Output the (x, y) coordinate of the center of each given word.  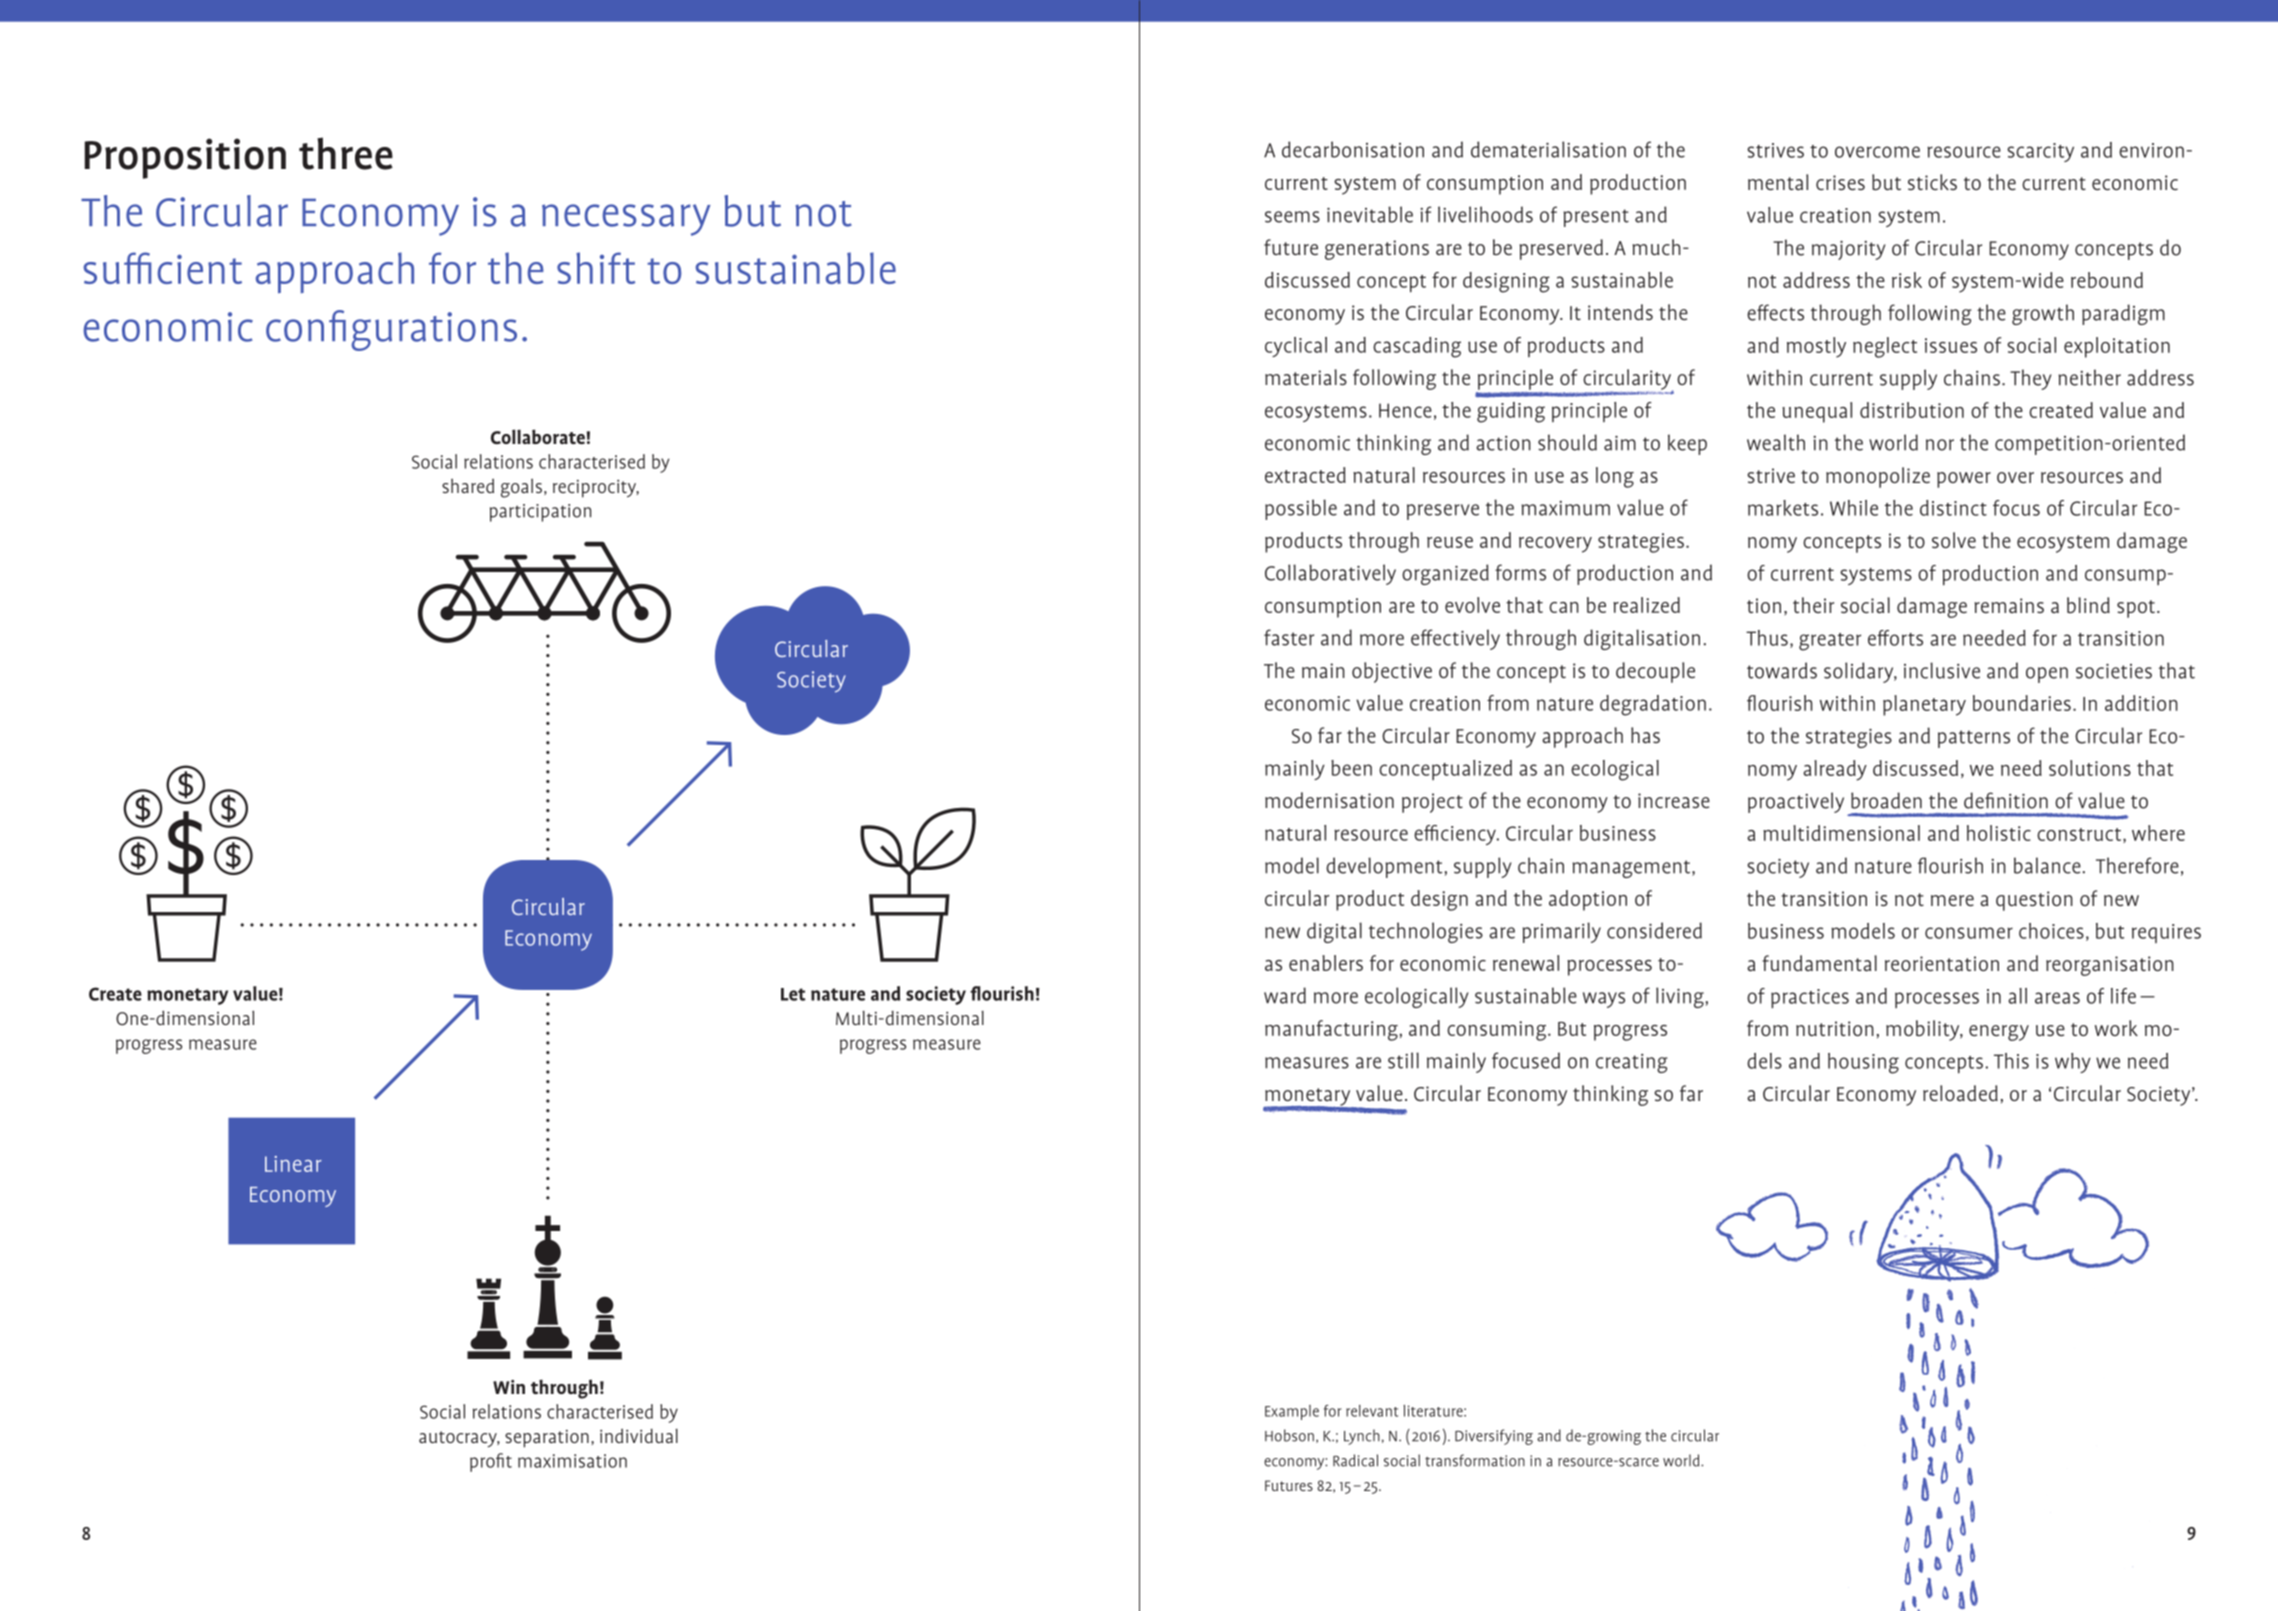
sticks (1932, 182)
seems (1292, 217)
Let (793, 994)
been (1351, 768)
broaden (1886, 800)
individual (639, 1436)
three (346, 153)
